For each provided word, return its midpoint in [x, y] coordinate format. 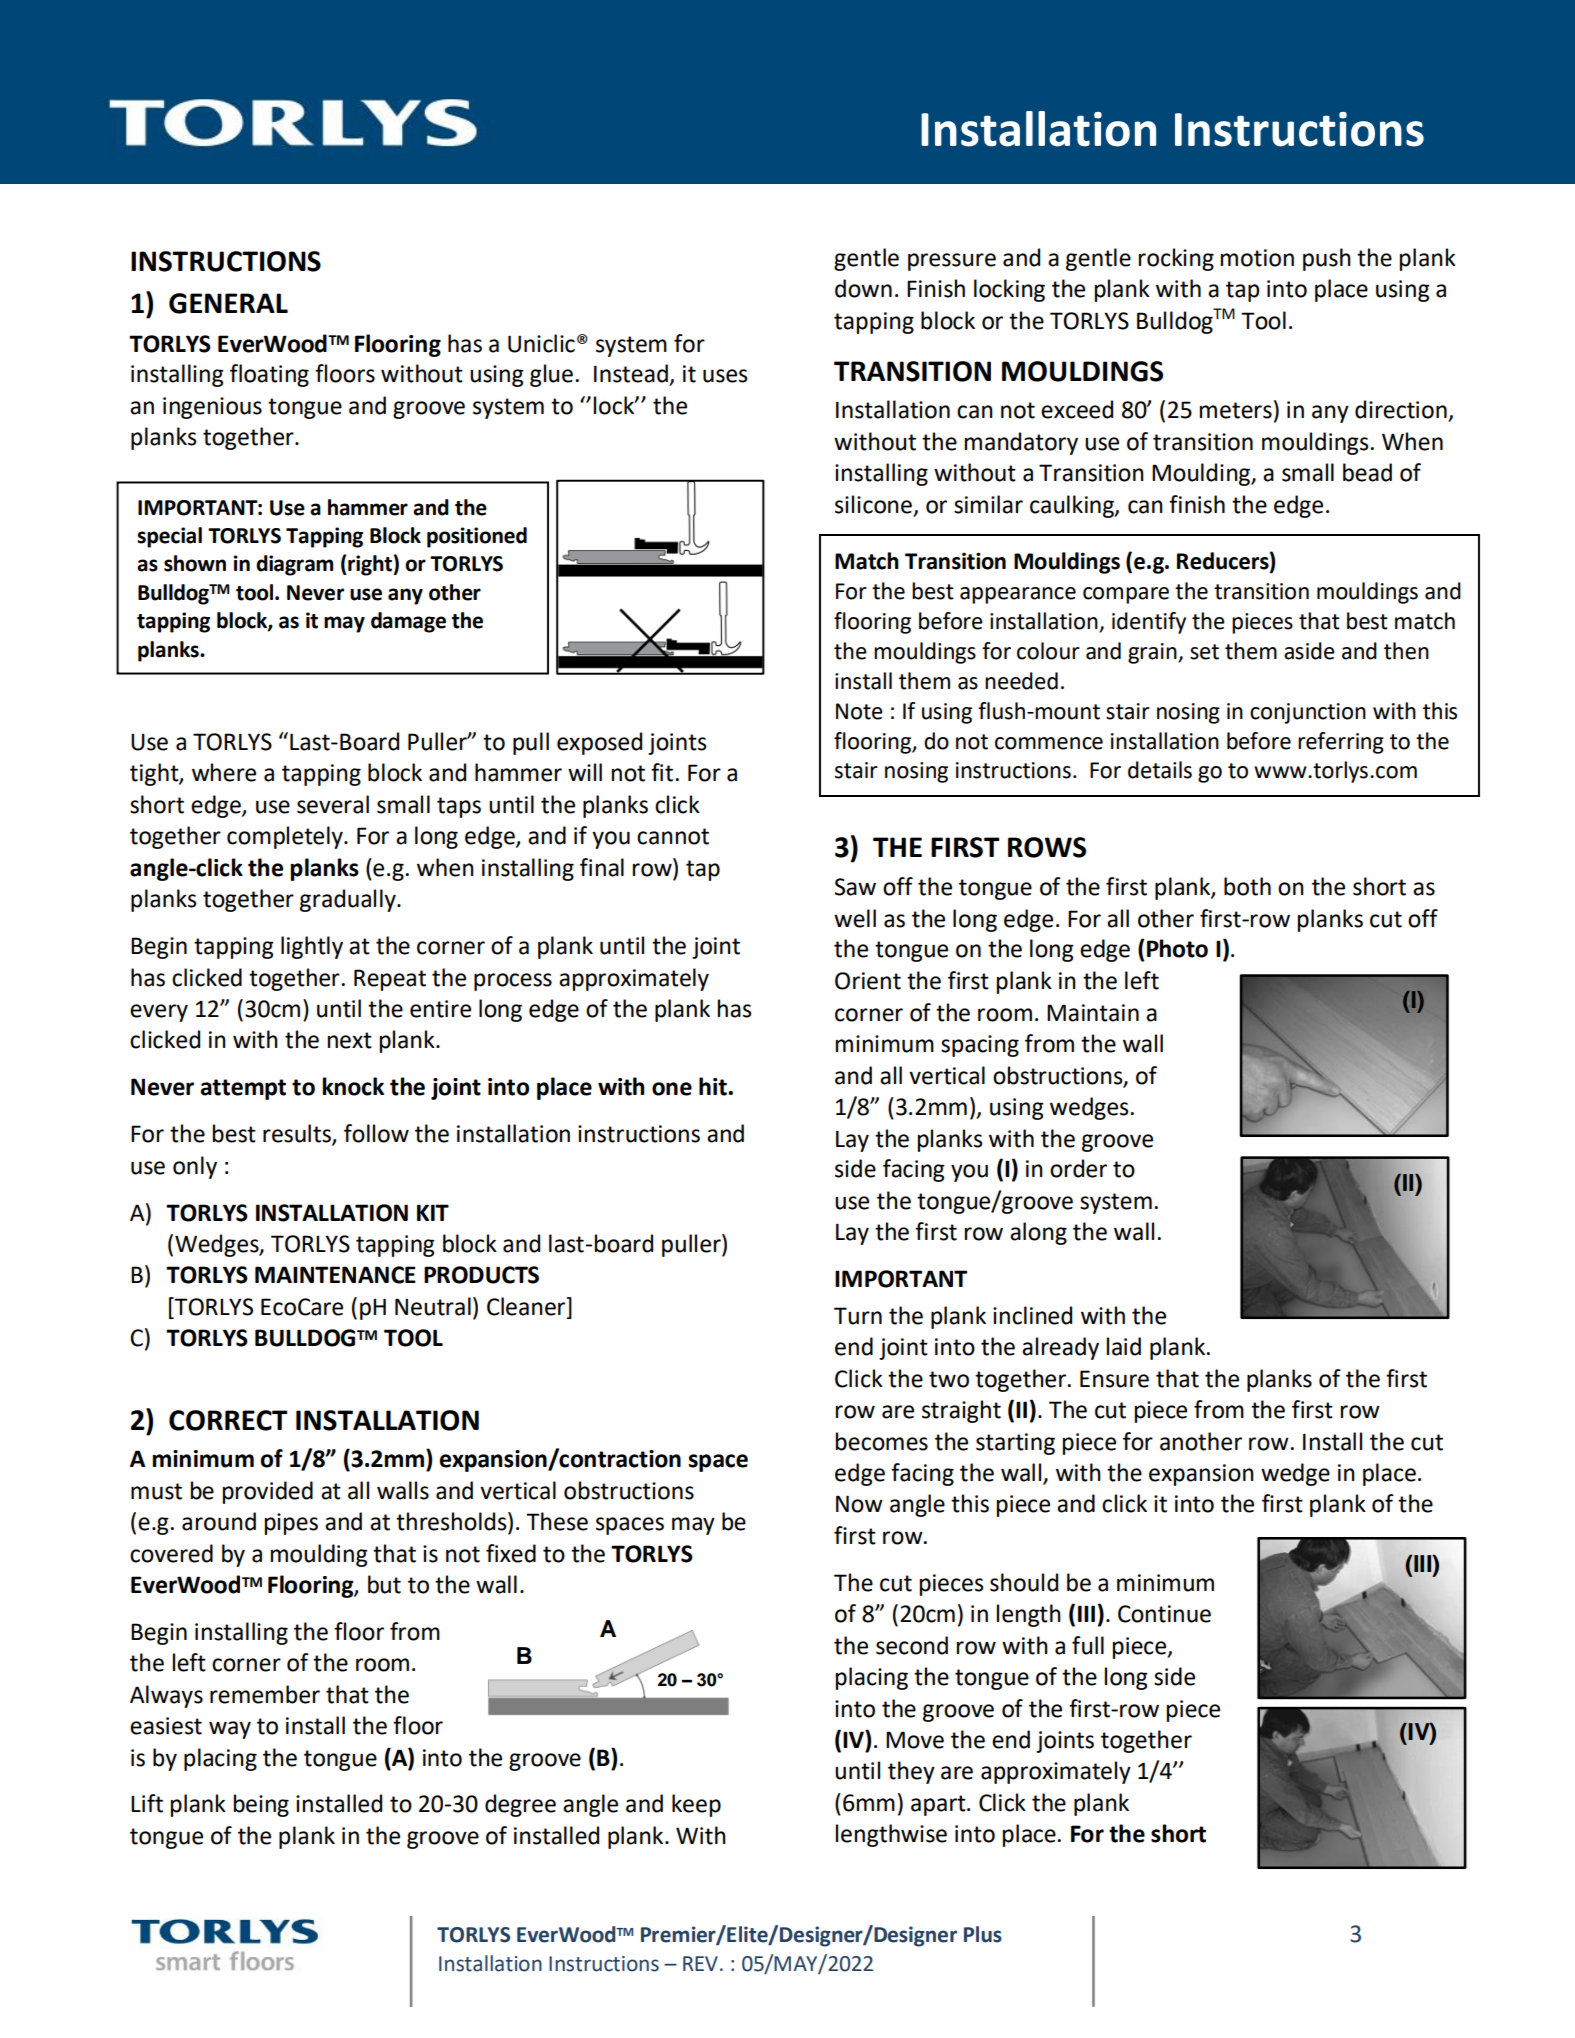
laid [1124, 1346]
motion [1257, 258]
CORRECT [228, 1420]
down [863, 288]
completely [286, 837]
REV [700, 1963]
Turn [858, 1316]
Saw [855, 887]
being [261, 1805]
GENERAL [228, 303]
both [1247, 886]
